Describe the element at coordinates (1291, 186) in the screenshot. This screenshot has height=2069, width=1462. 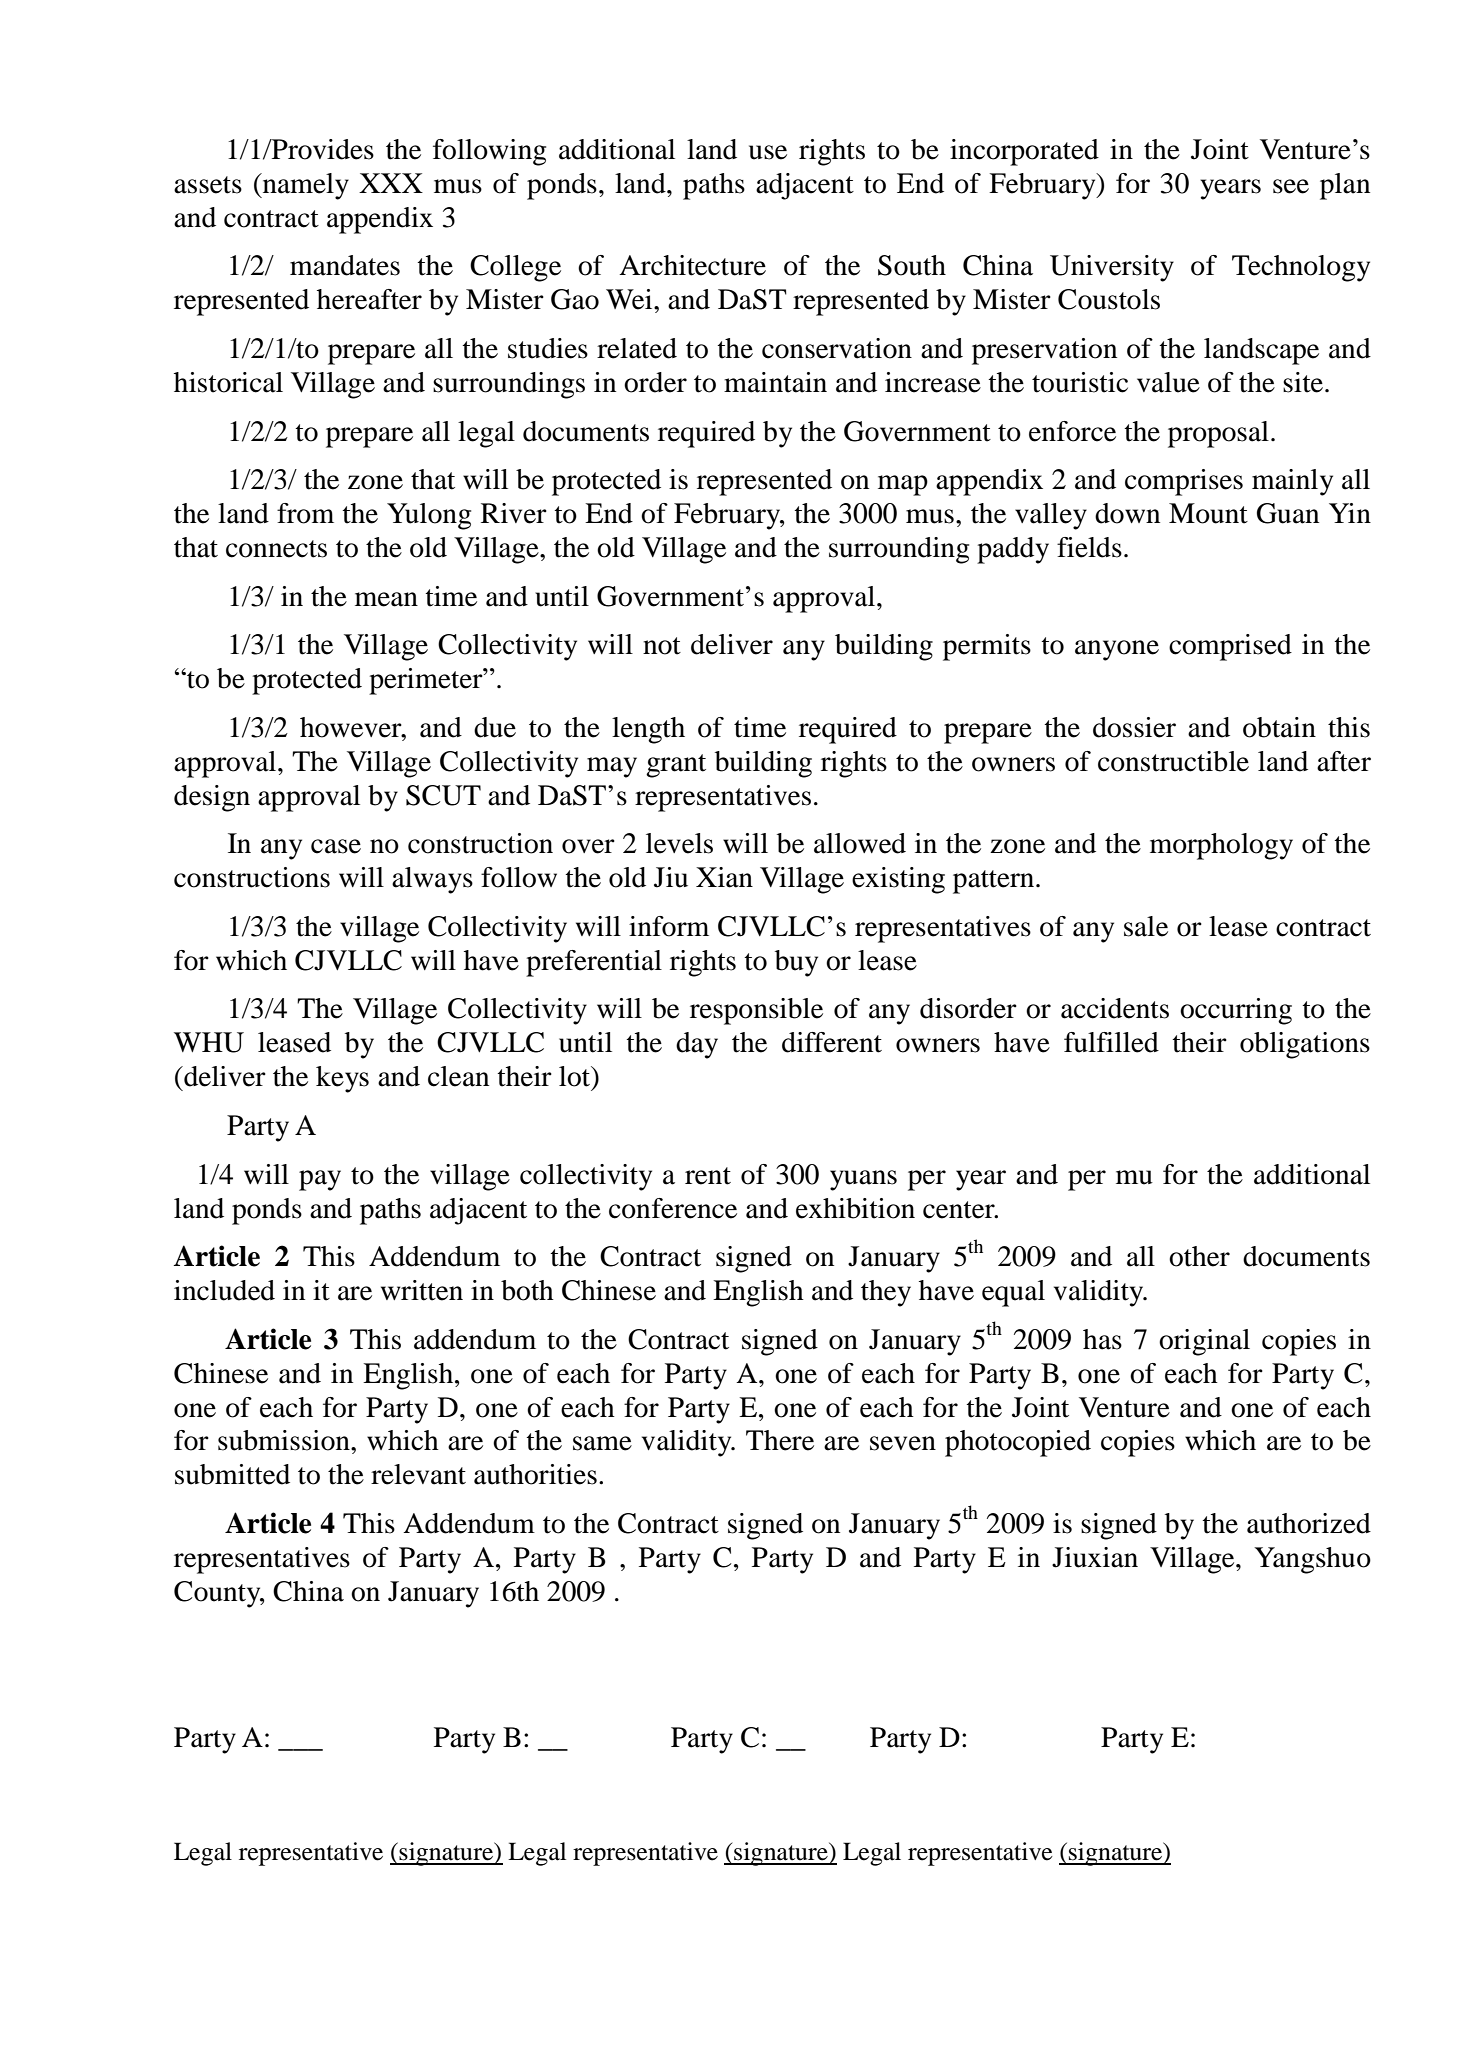
I see `see` at that location.
